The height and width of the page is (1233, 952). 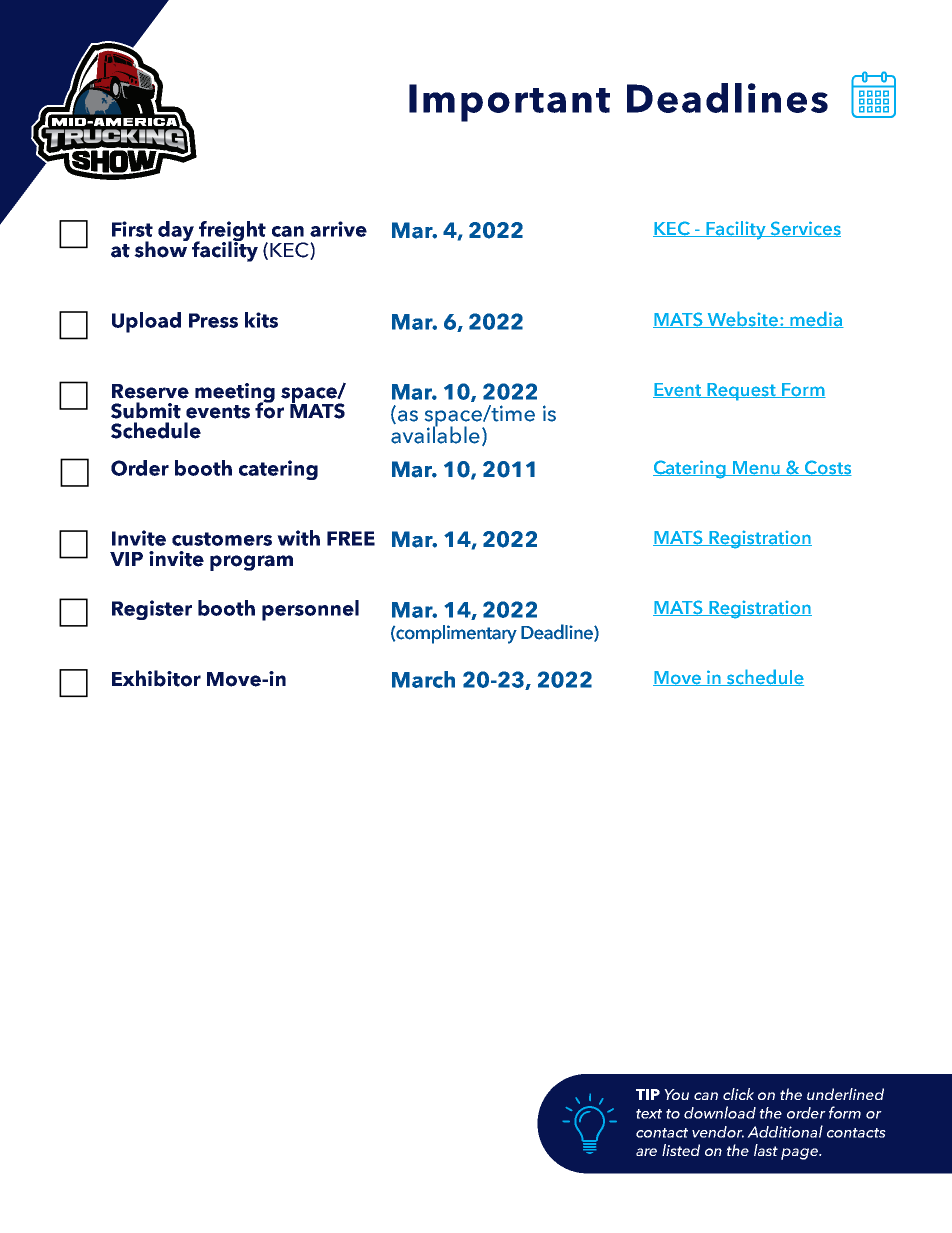 I want to click on Register, so click(x=152, y=610).
